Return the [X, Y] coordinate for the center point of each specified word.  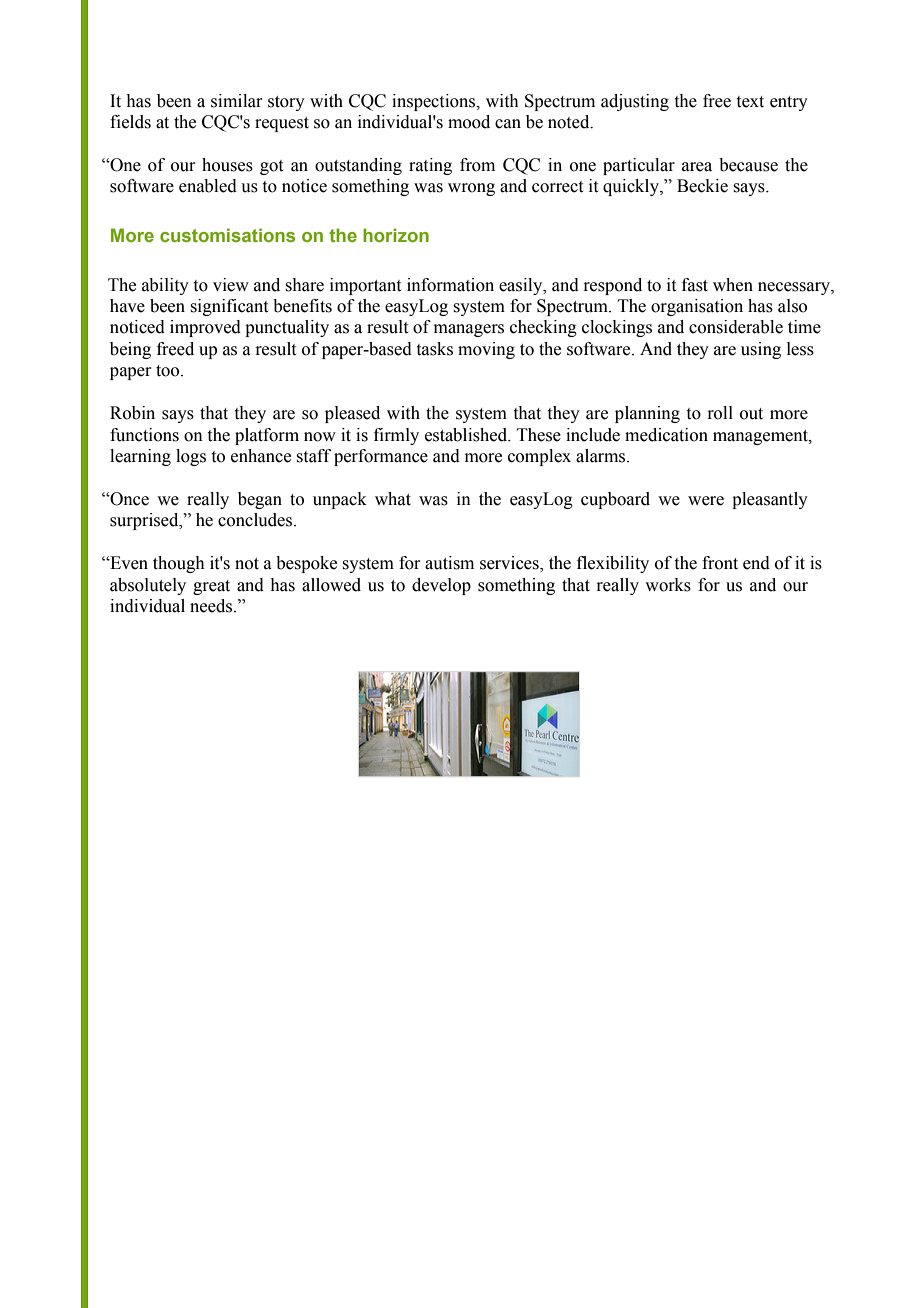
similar [237, 101]
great [211, 587]
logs [191, 457]
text [750, 102]
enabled [208, 186]
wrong [471, 189]
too [169, 371]
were [706, 501]
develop [441, 586]
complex [539, 457]
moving [486, 350]
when [733, 285]
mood [469, 122]
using [761, 350]
